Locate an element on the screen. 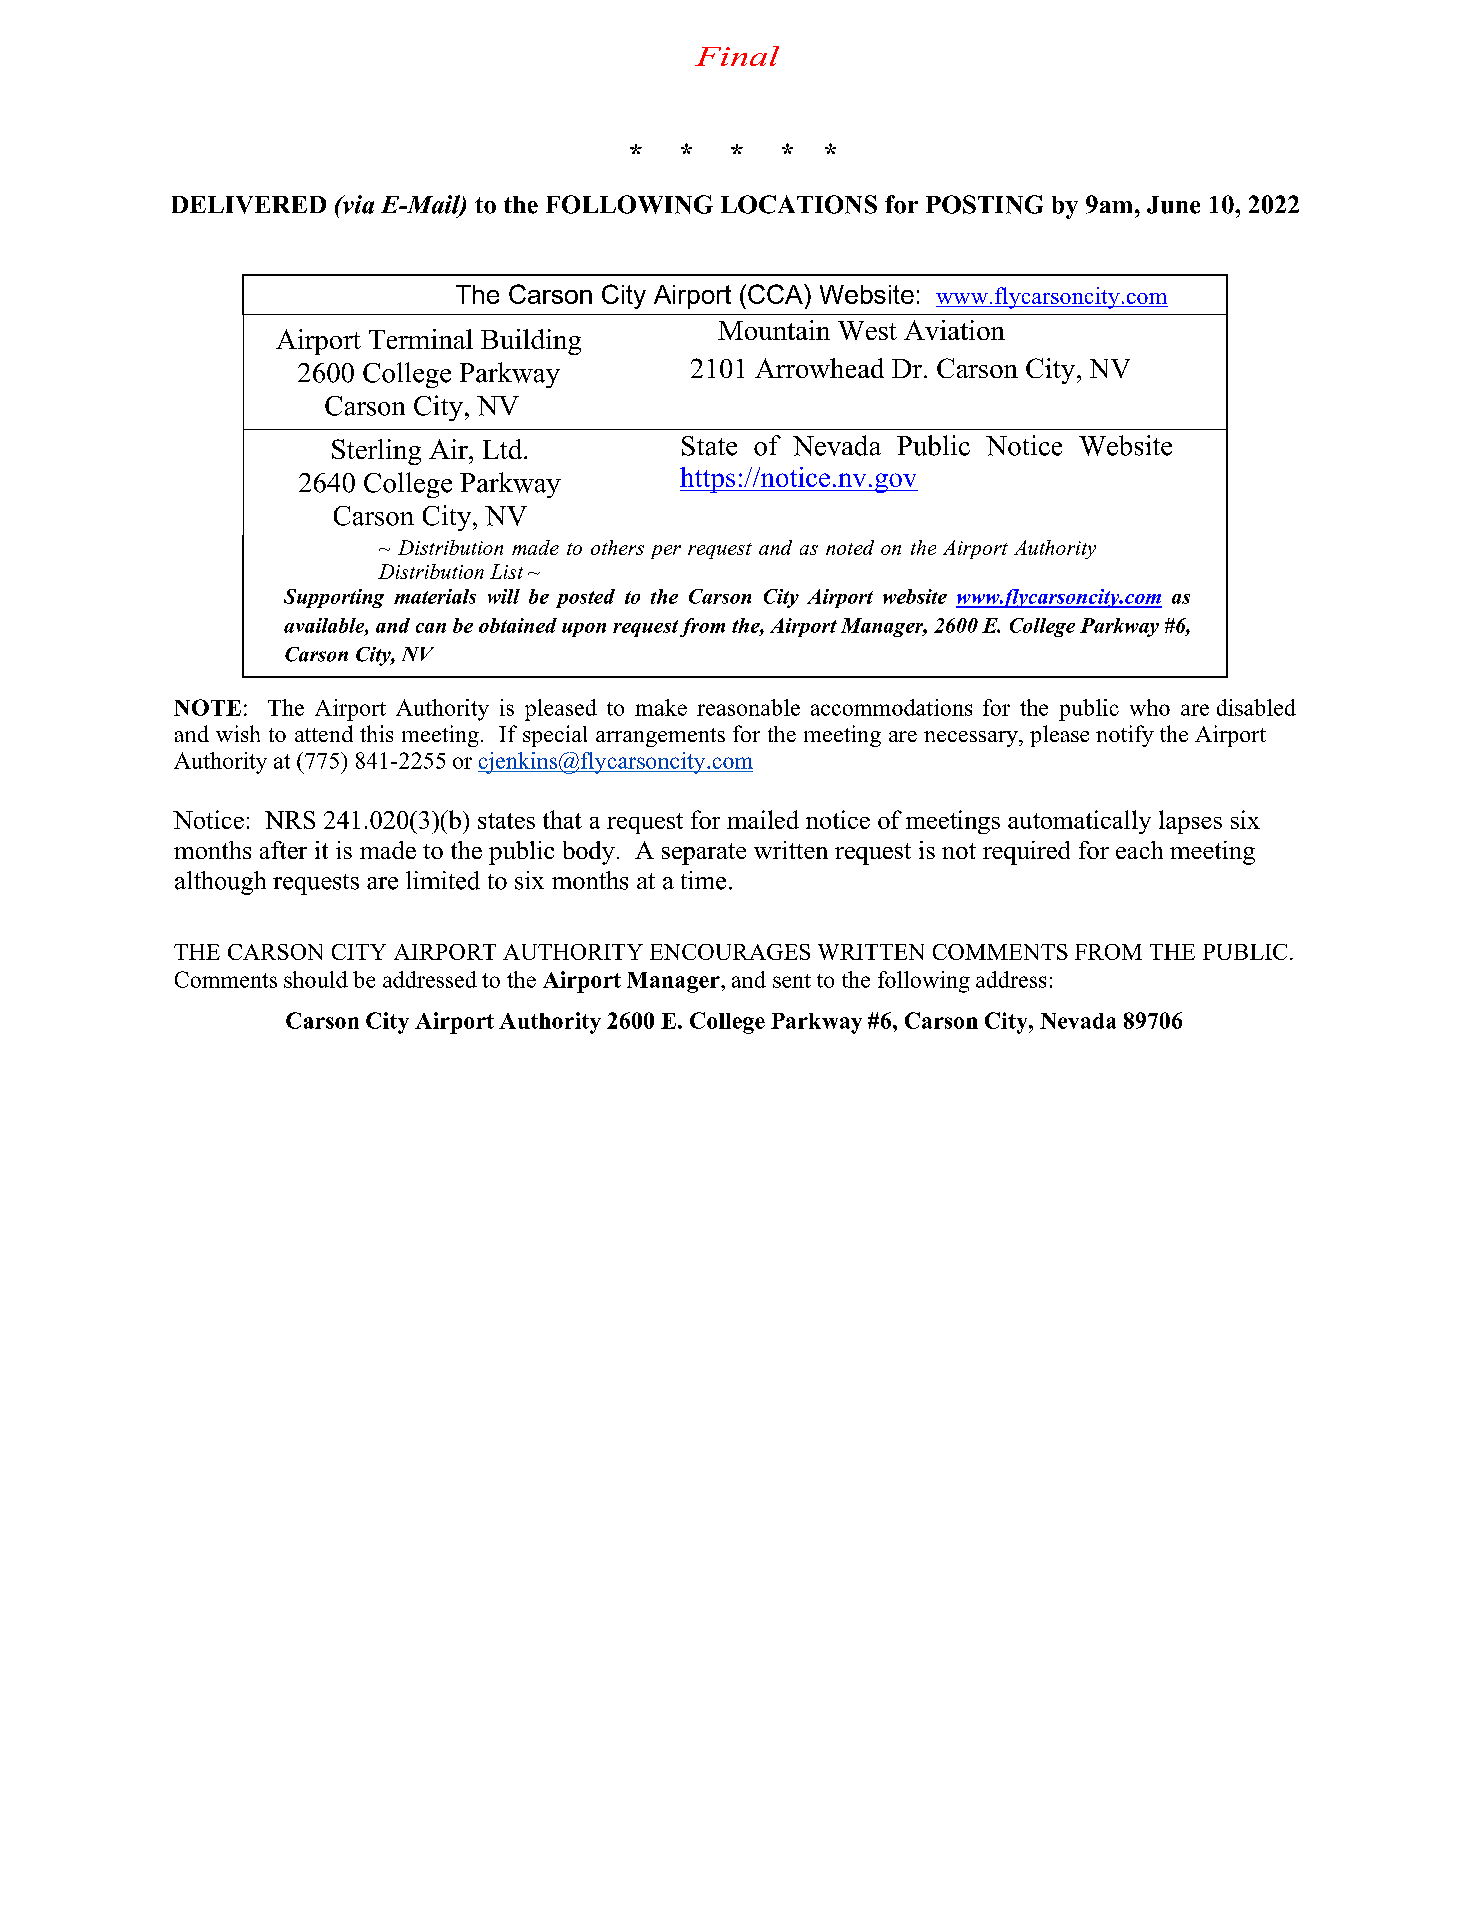 This screenshot has width=1472, height=1905. POSTING is located at coordinates (984, 204).
